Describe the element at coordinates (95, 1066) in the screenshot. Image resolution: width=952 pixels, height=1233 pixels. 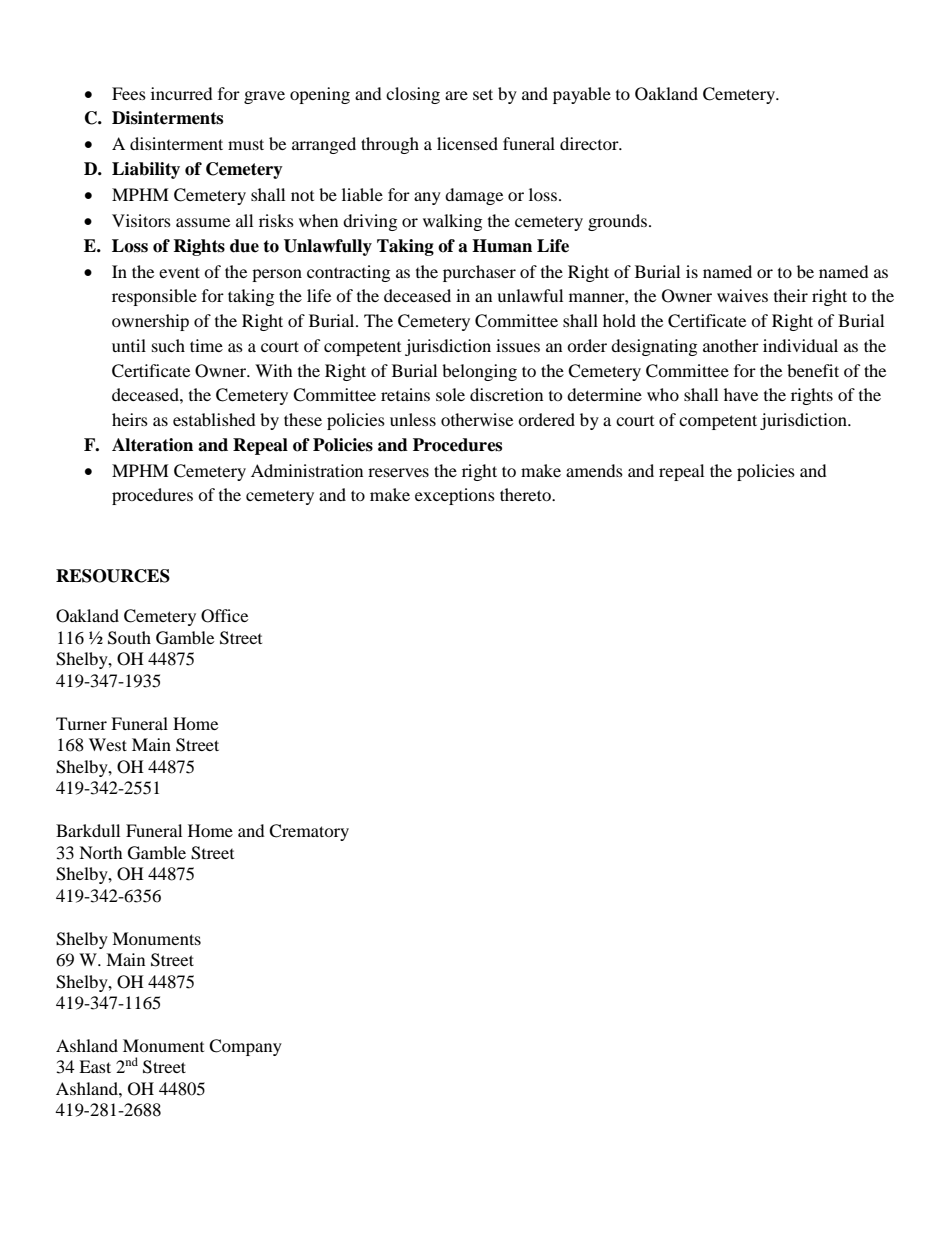
I see `East` at that location.
